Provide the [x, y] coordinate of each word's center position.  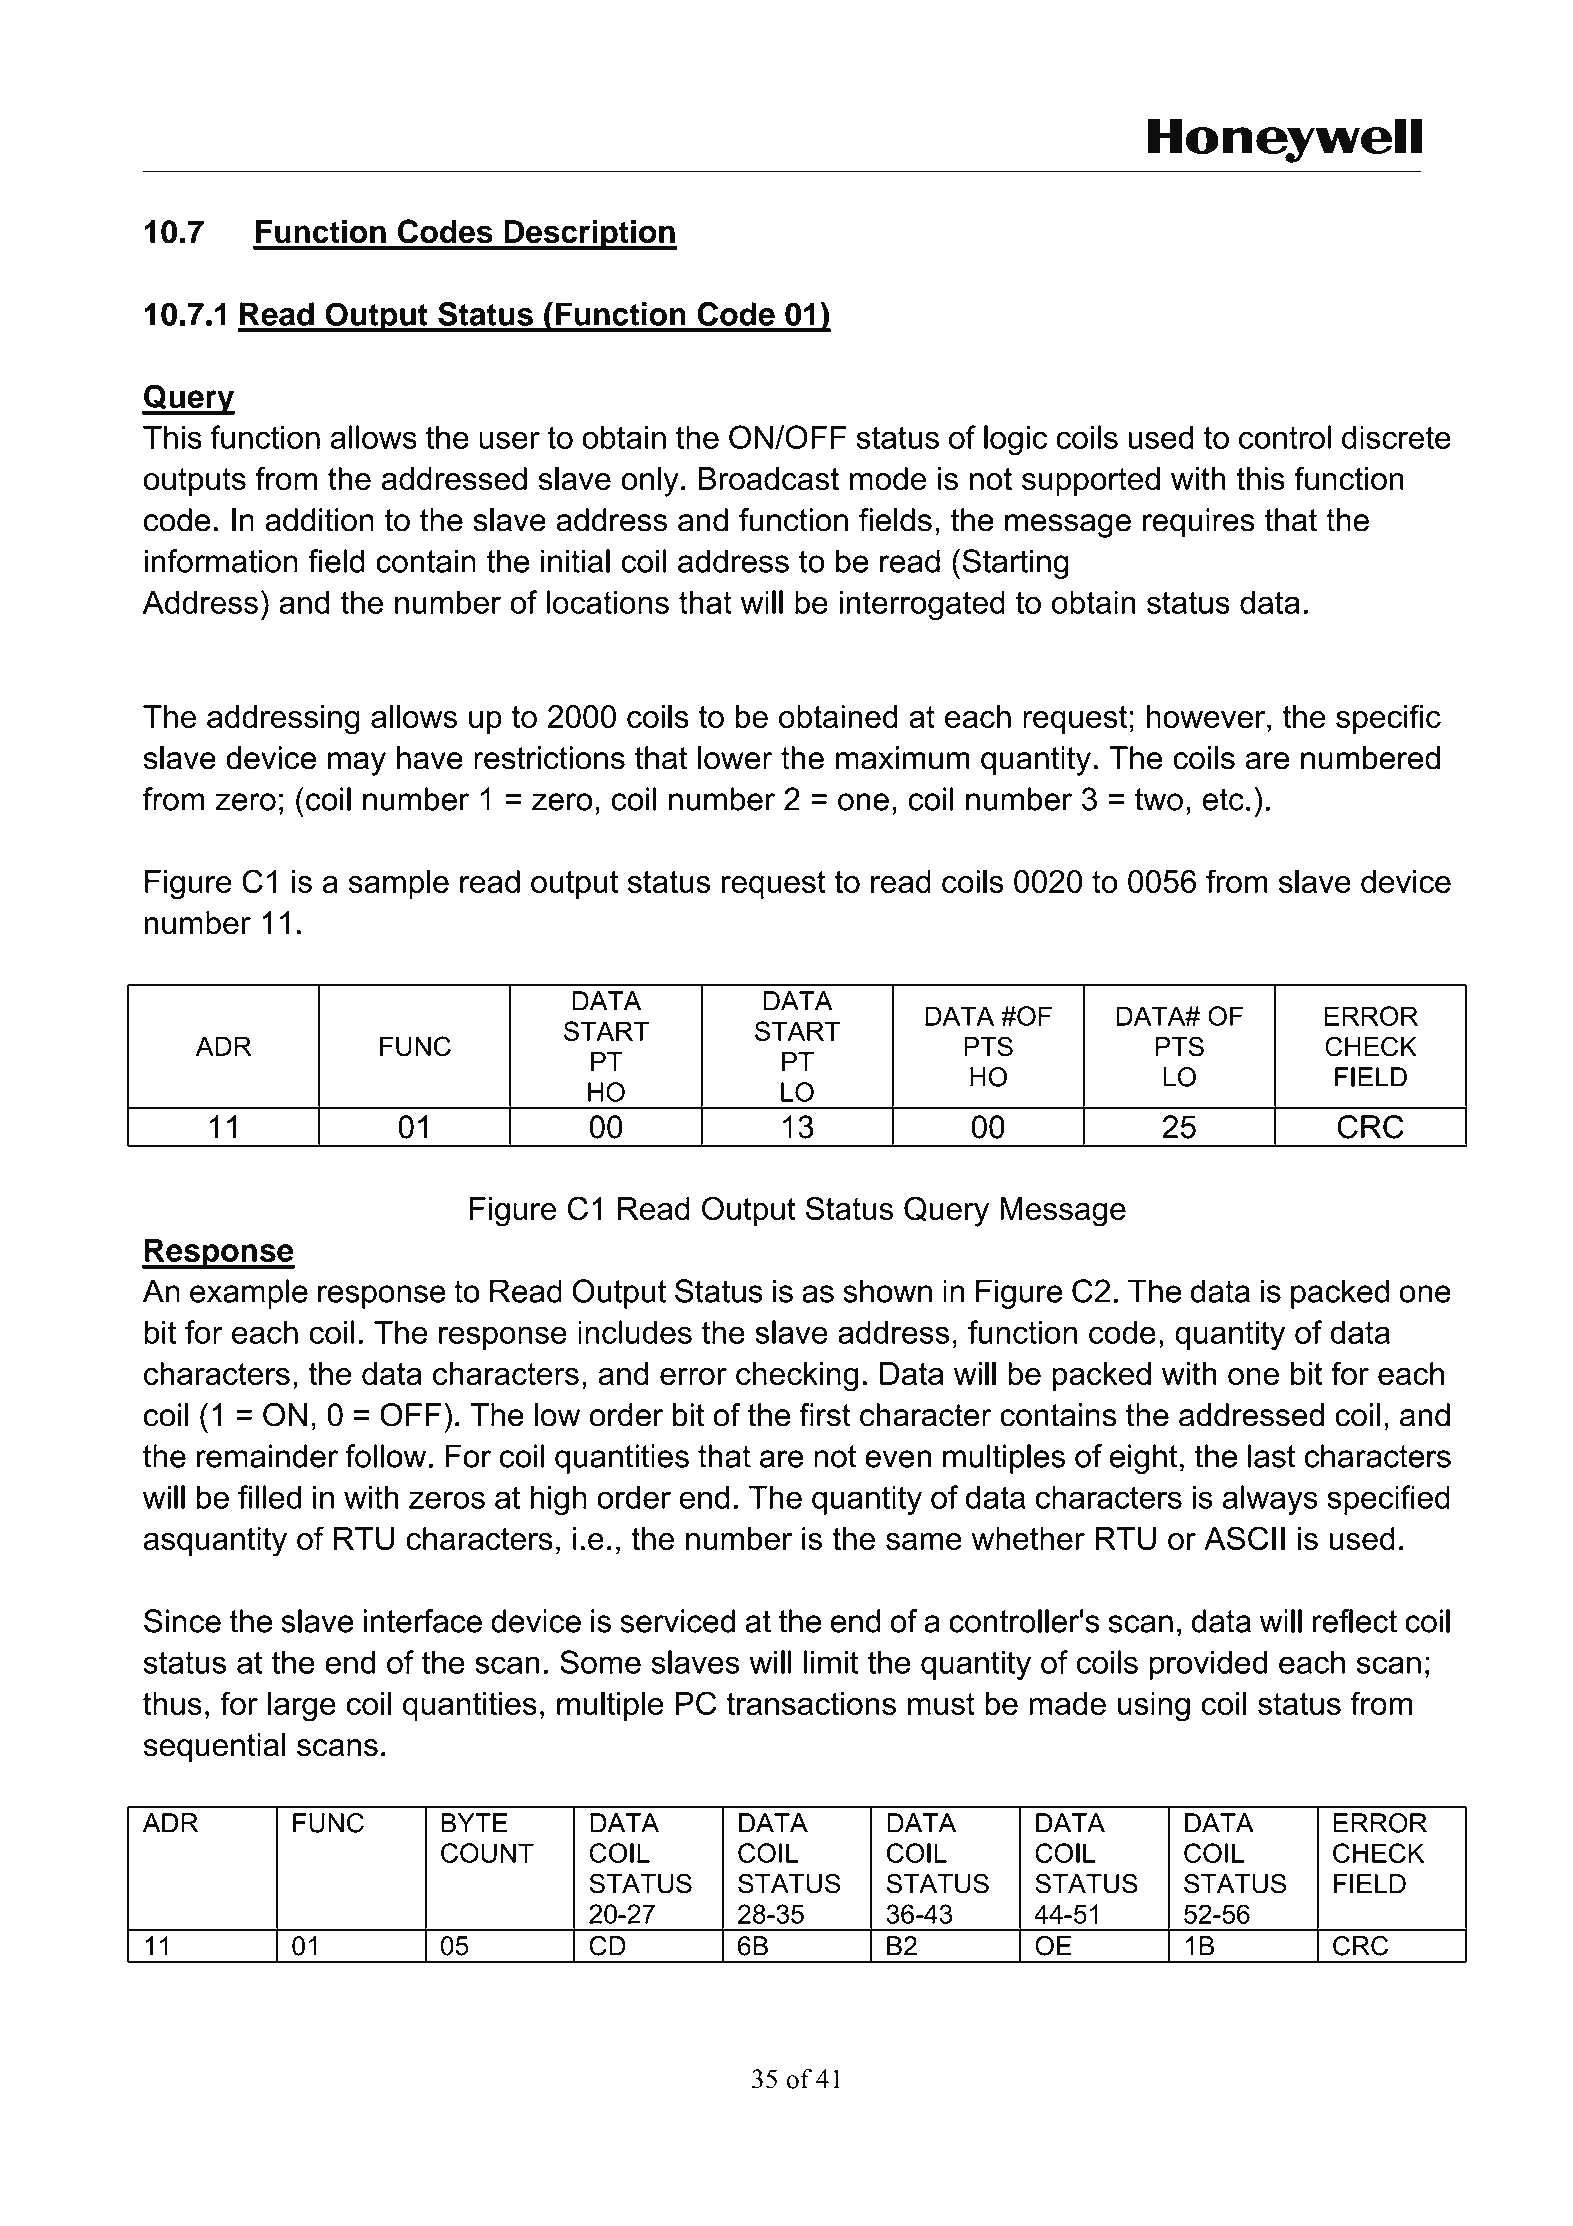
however [1207, 716]
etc [1223, 799]
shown [887, 1291]
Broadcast [768, 479]
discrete [1396, 437]
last [1272, 1456]
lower [735, 758]
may [357, 764]
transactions [811, 1703]
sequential [214, 1748]
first [825, 1415]
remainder [267, 1456]
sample [399, 884]
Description [589, 234]
